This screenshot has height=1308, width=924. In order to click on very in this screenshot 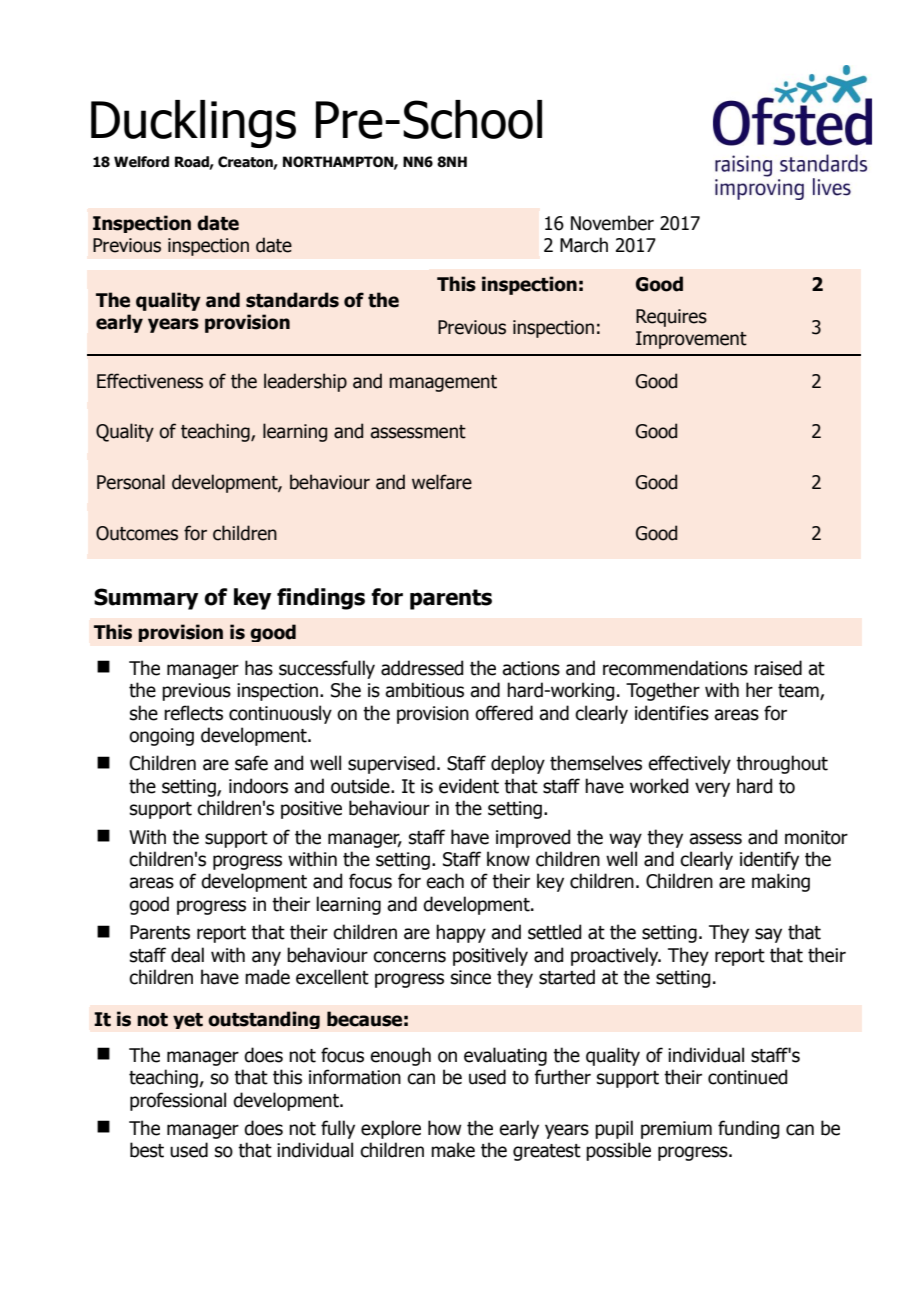, I will do `click(712, 789)`.
